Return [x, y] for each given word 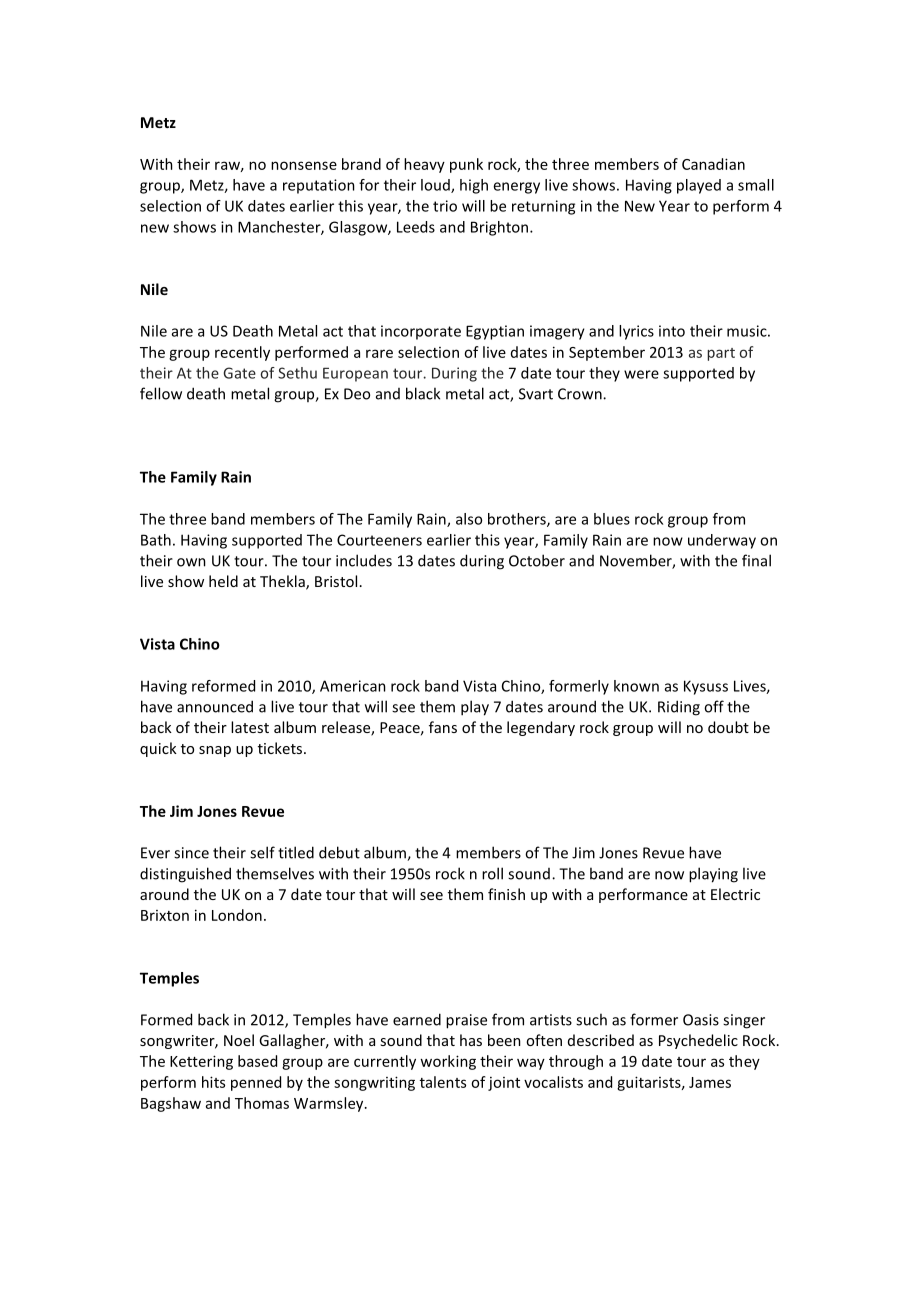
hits [213, 1082]
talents [443, 1082]
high [474, 186]
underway [722, 541]
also [469, 519]
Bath [156, 540]
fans [443, 727]
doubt [728, 727]
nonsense [304, 165]
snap [215, 751]
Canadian [713, 164]
